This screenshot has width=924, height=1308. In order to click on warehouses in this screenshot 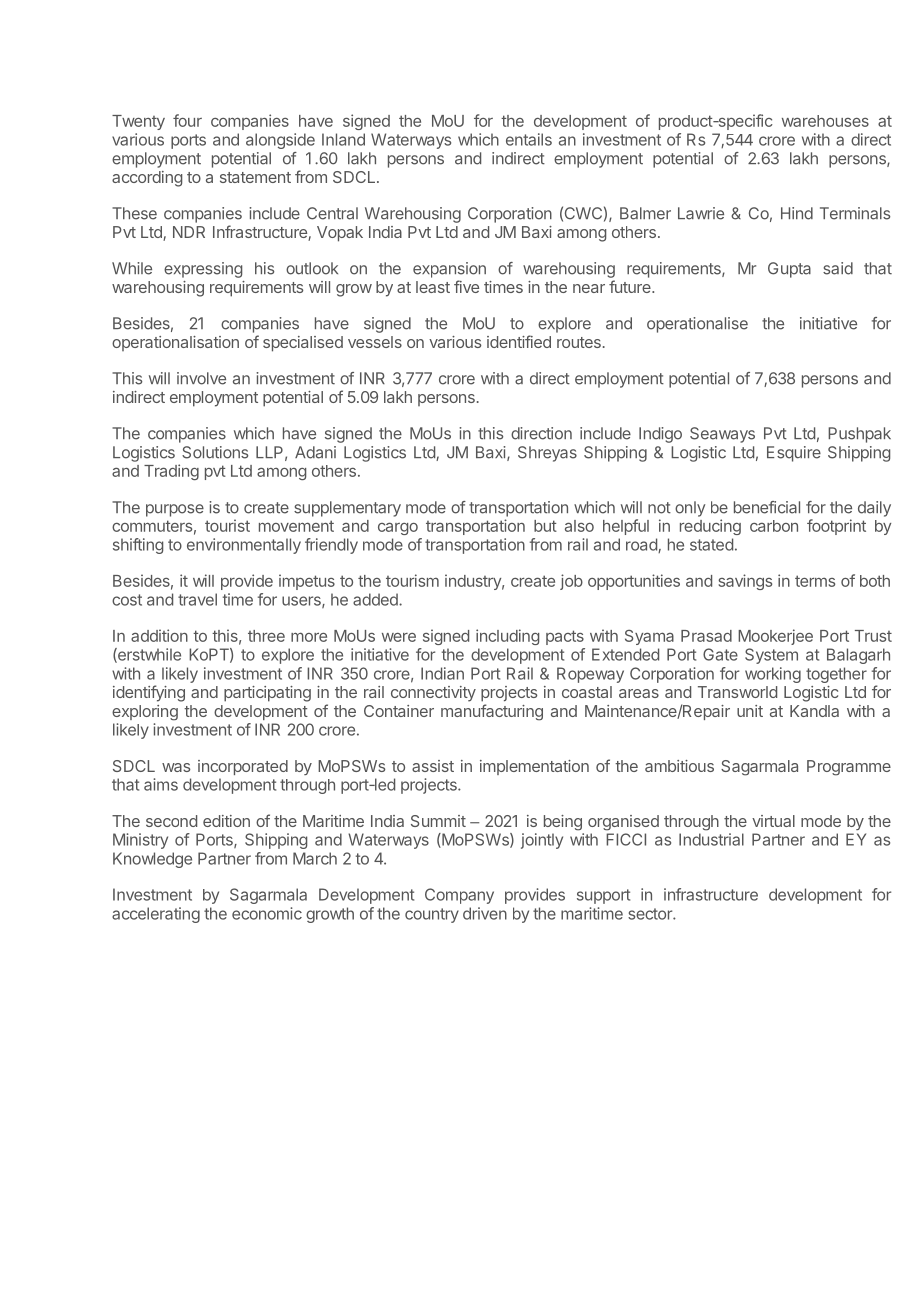, I will do `click(825, 121)`.
